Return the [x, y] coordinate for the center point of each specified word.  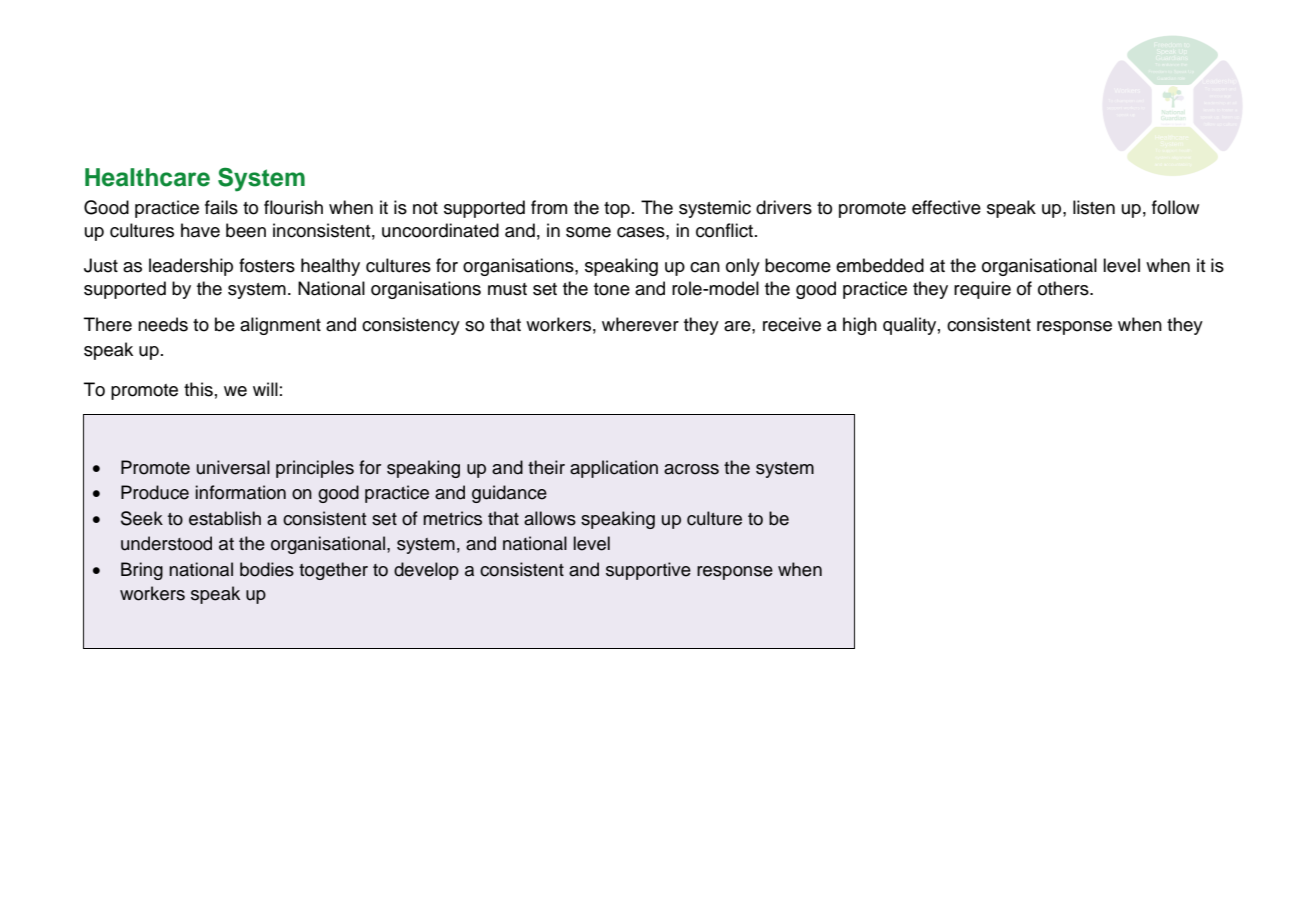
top [617, 210]
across [691, 469]
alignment [280, 326]
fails [221, 207]
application [614, 469]
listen [1094, 207]
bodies [267, 569]
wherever [640, 324]
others [1064, 288]
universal [233, 467]
